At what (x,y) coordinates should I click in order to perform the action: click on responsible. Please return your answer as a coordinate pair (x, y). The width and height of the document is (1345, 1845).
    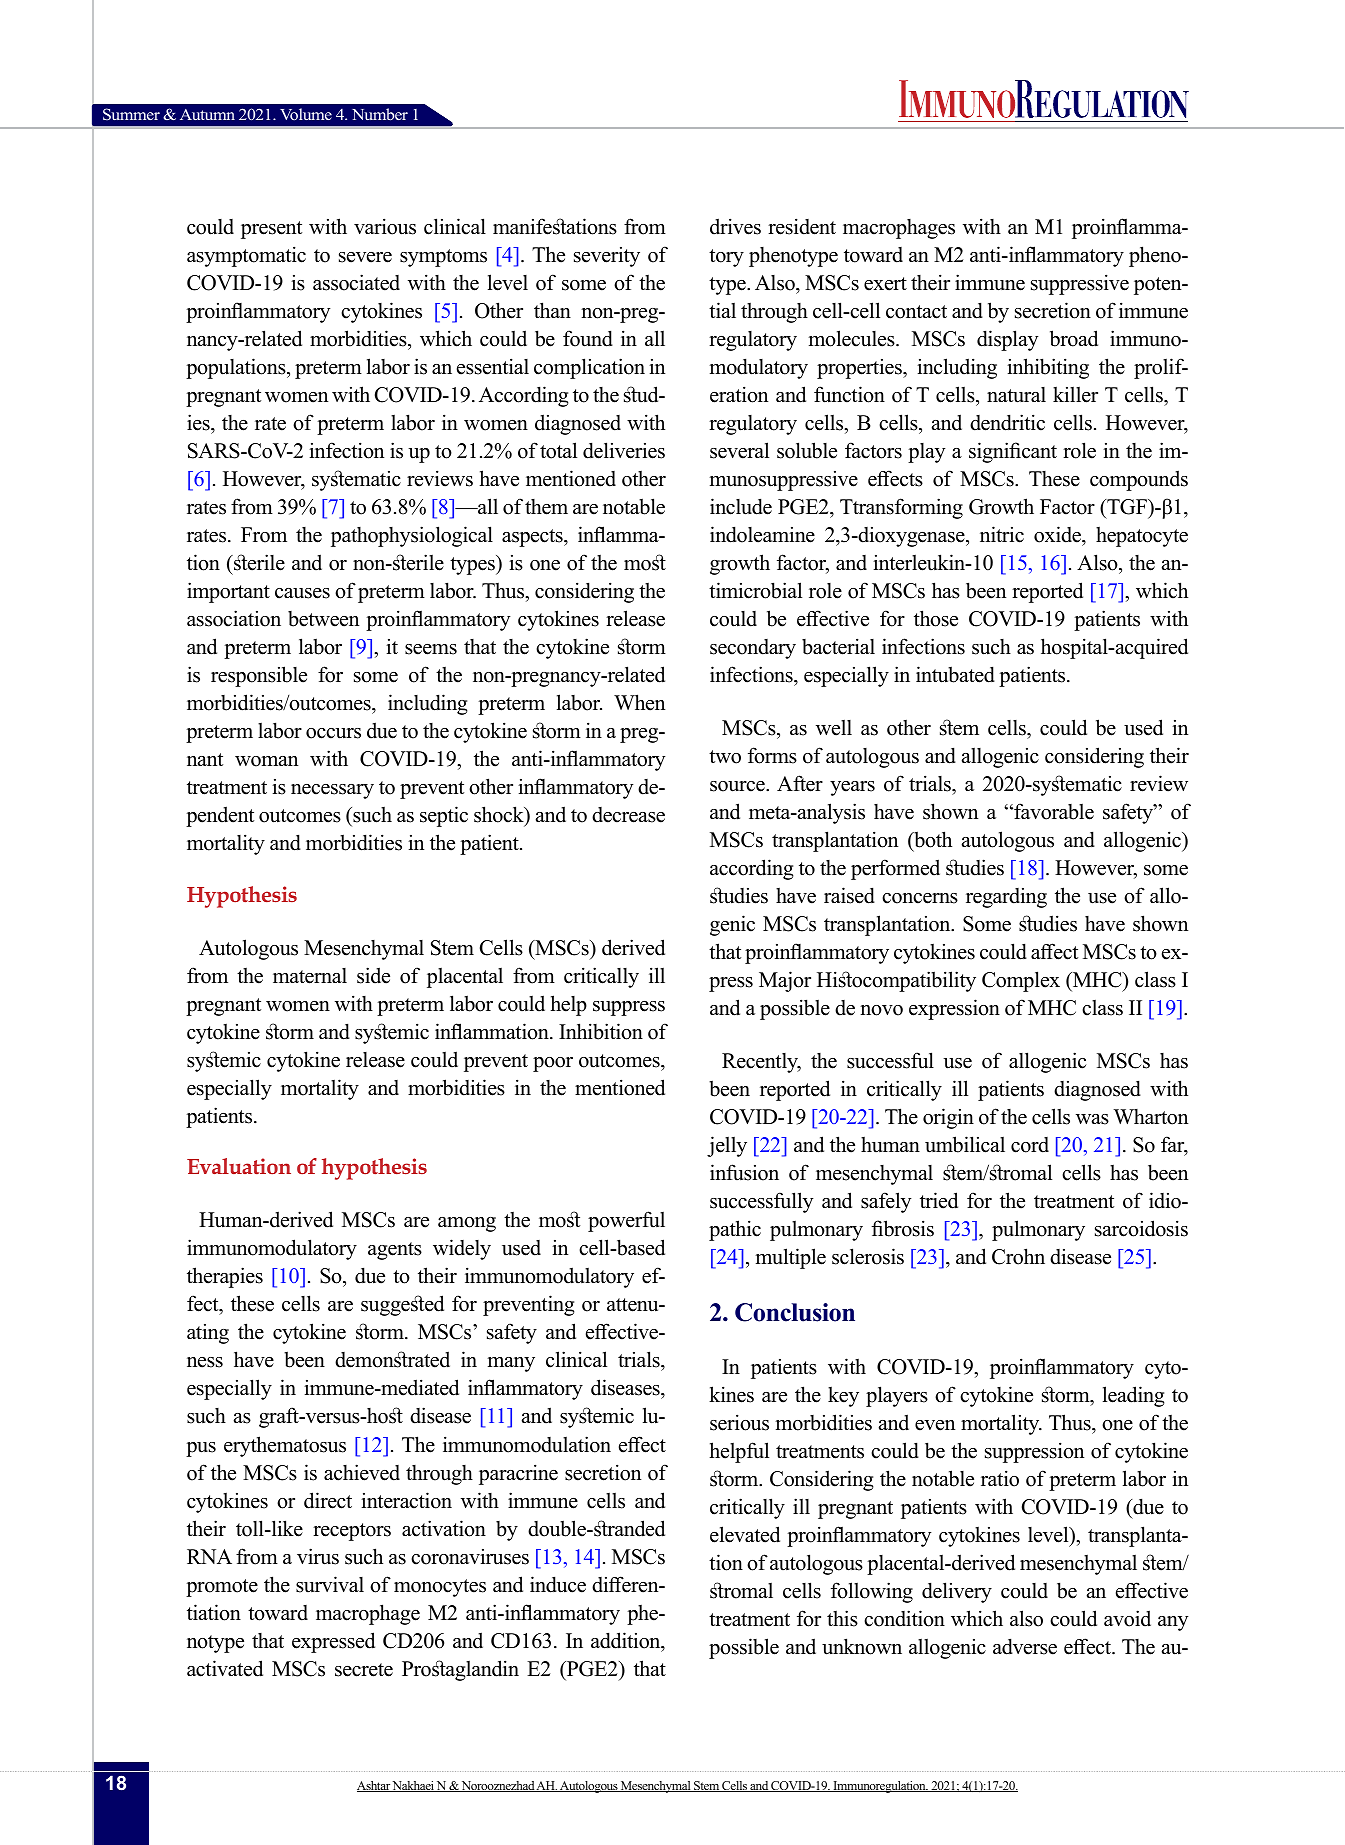
    Looking at the image, I should click on (259, 676).
